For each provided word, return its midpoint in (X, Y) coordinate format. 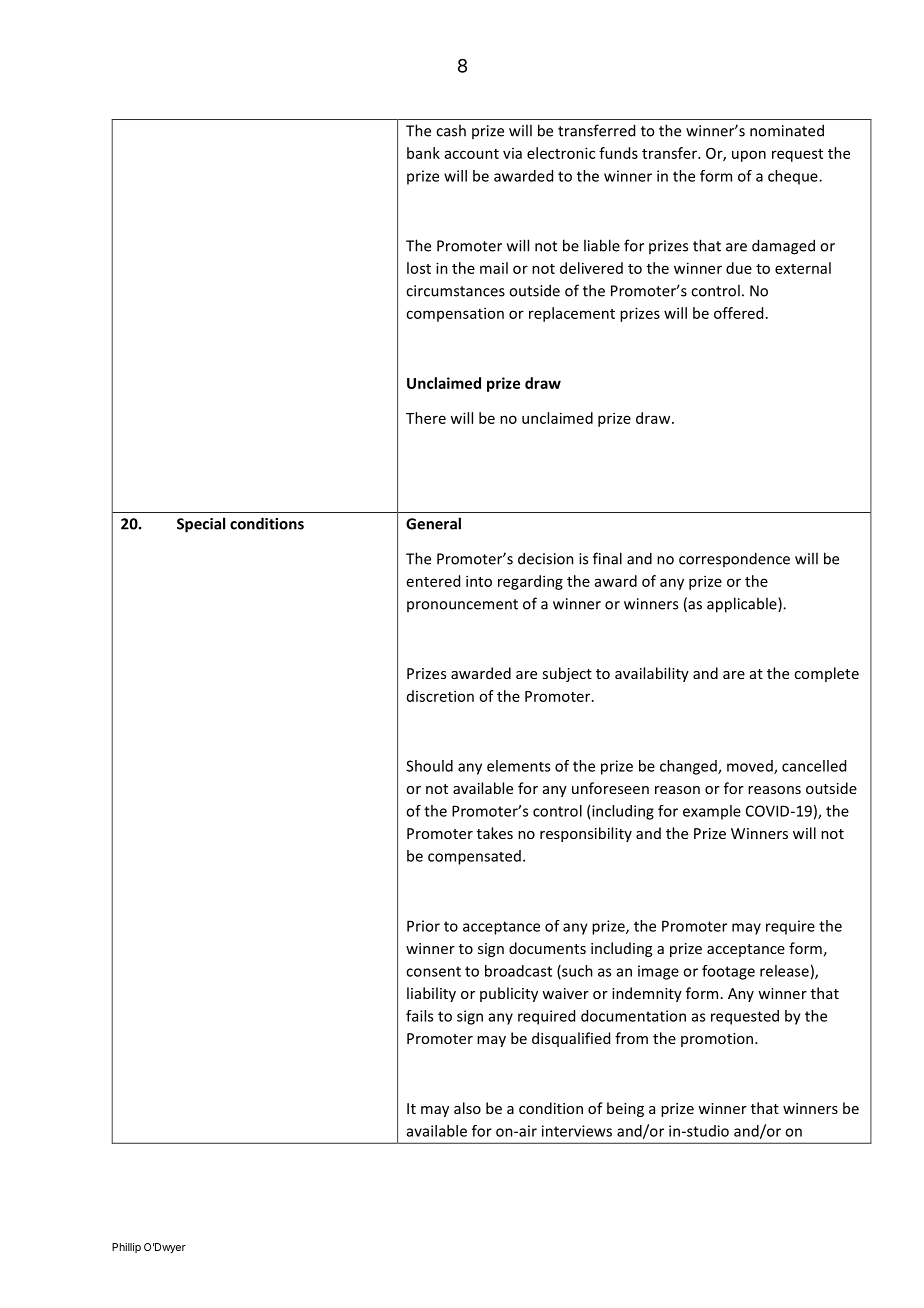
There (426, 418)
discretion (440, 696)
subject (567, 674)
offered (738, 313)
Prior (423, 926)
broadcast (518, 971)
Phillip (126, 1248)
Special (201, 525)
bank (423, 153)
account (472, 154)
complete (826, 674)
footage (728, 972)
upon (749, 156)
